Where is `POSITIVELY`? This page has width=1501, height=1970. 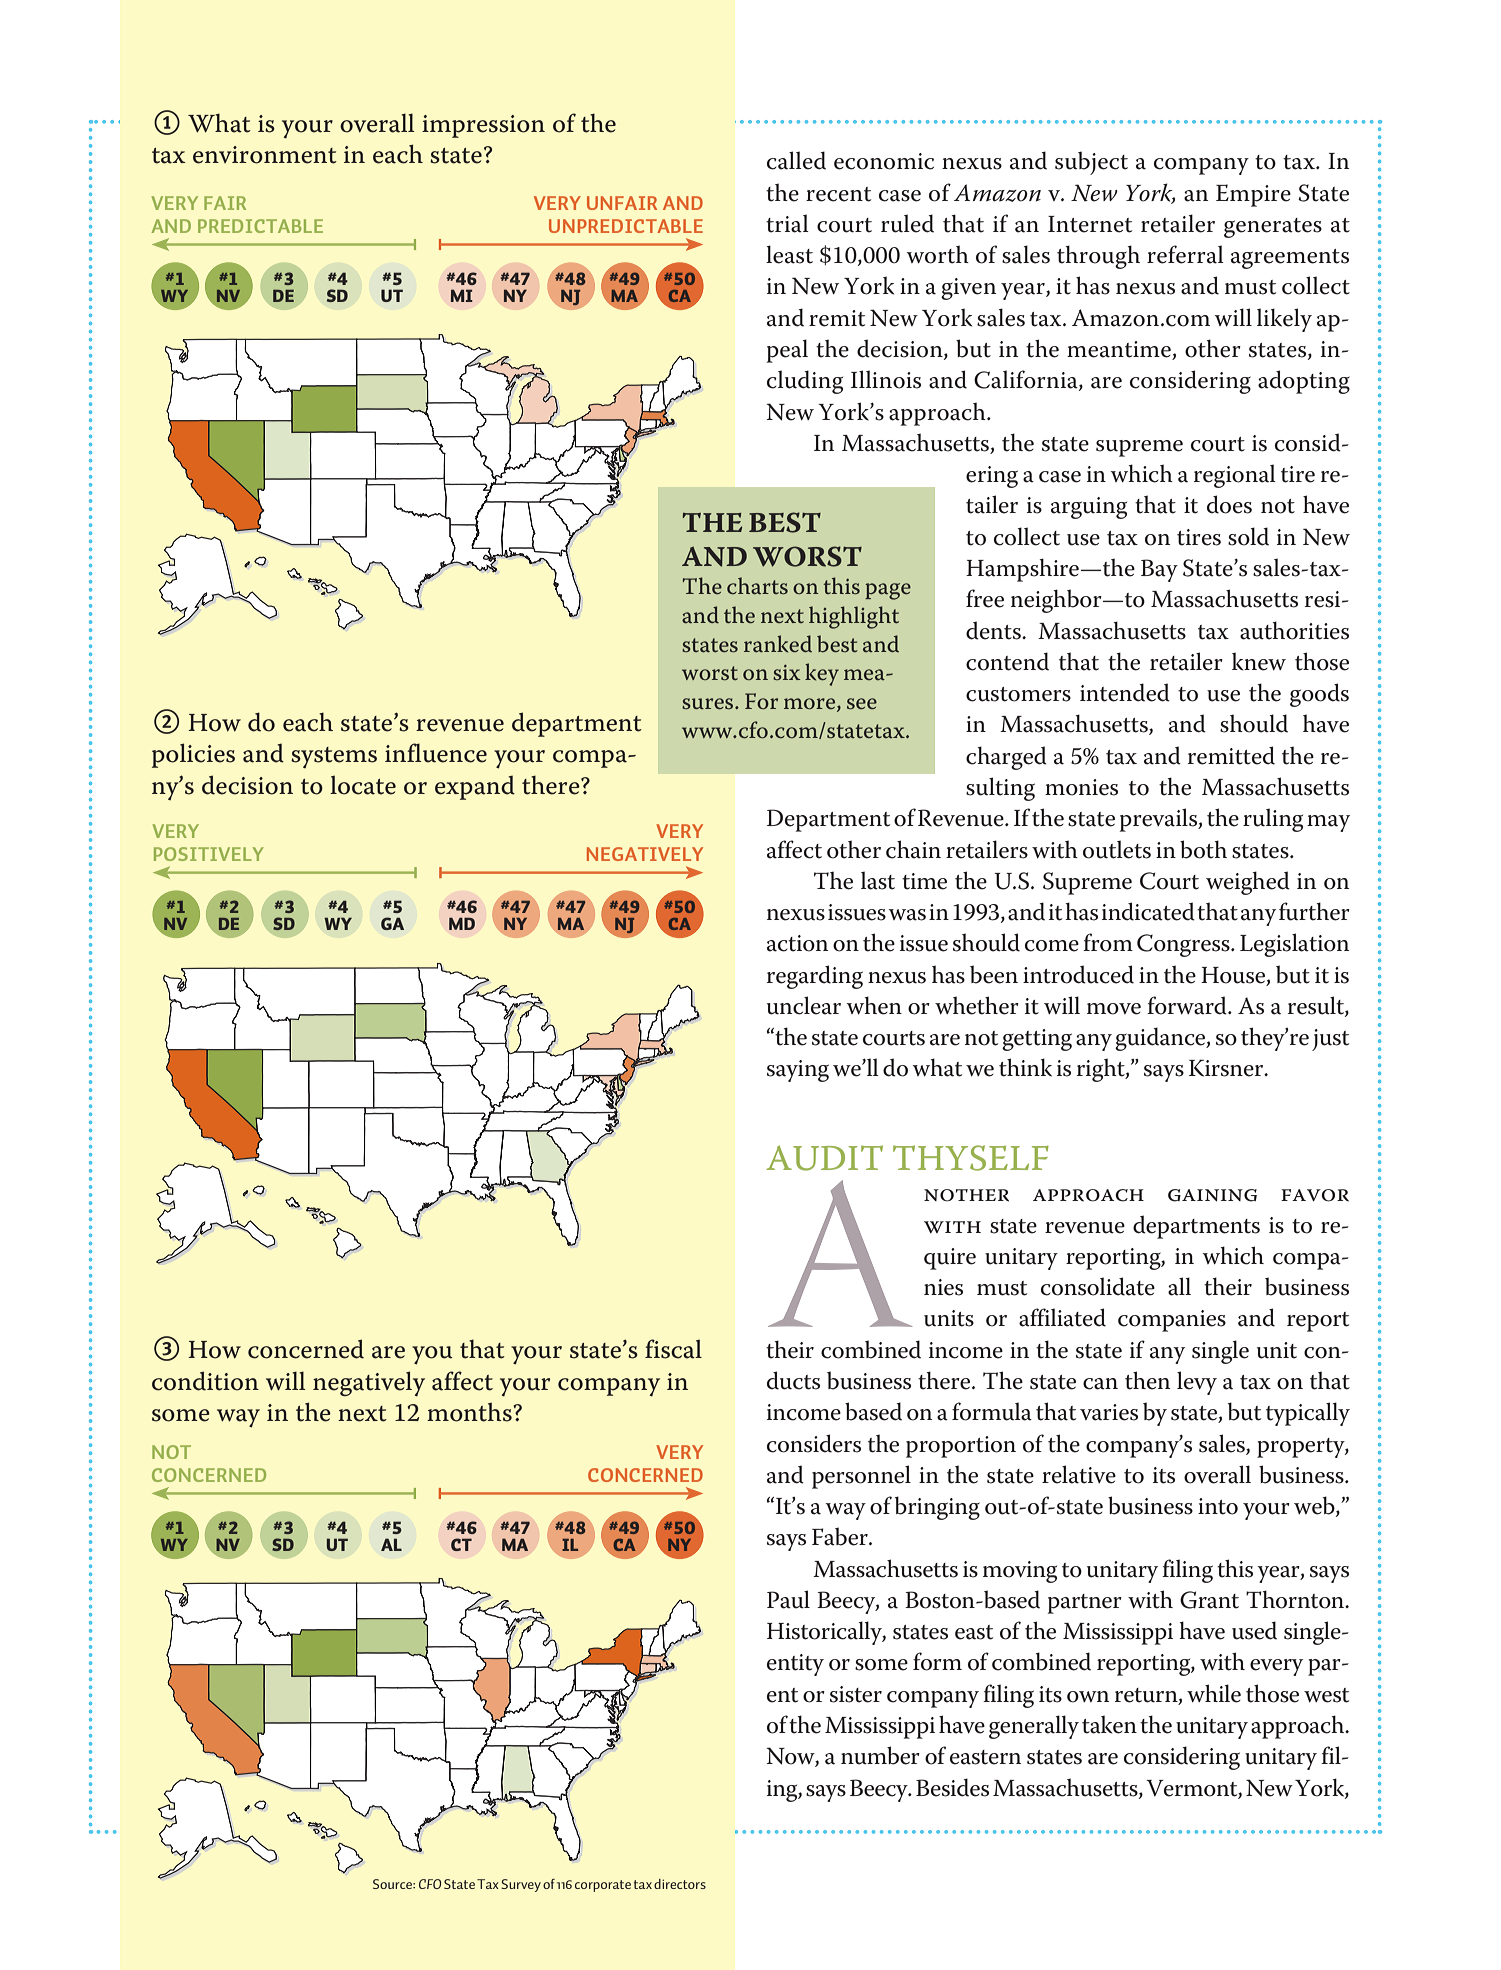
POSITIVELY is located at coordinates (209, 854).
